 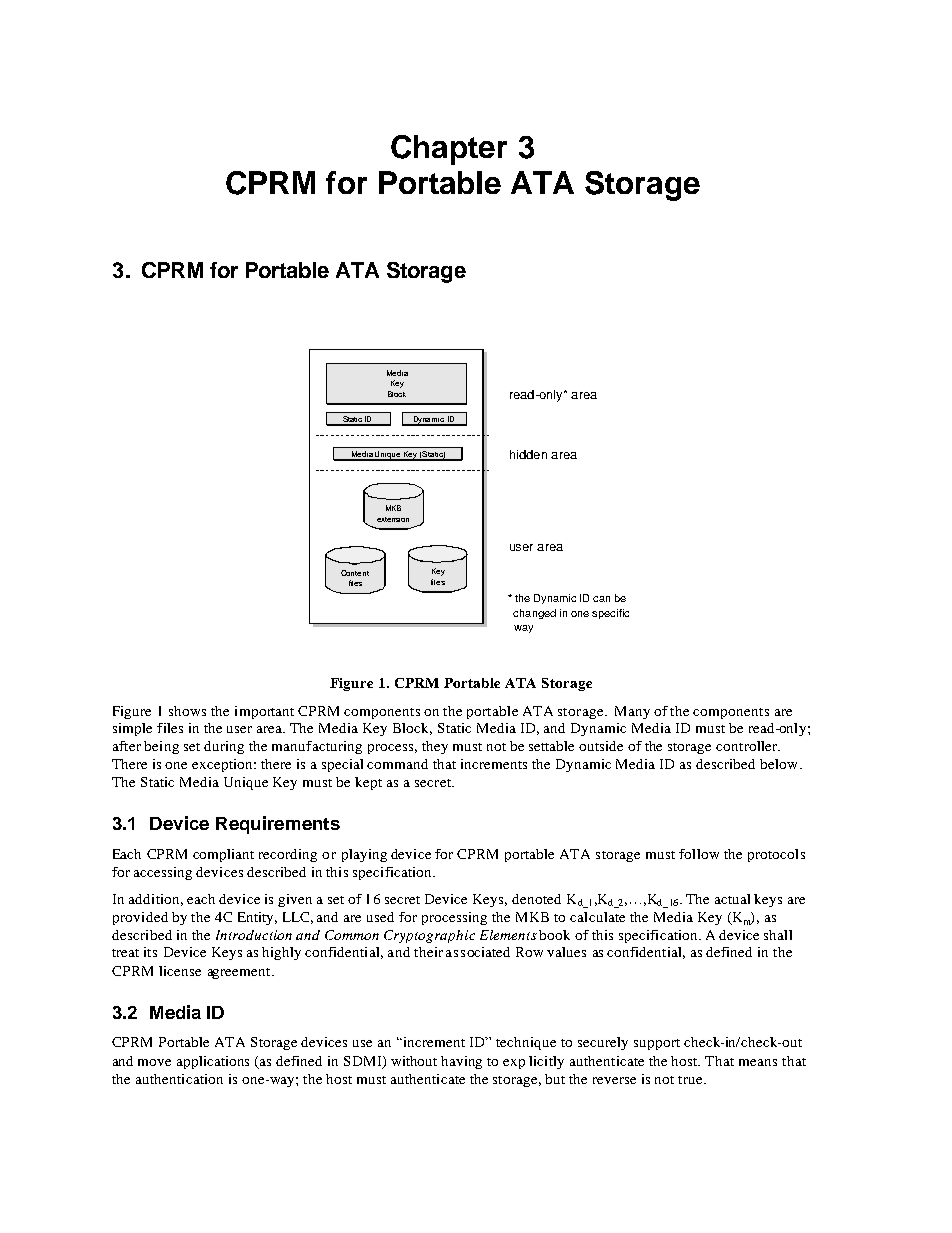 What do you see at coordinates (435, 747) in the screenshot?
I see `they` at bounding box center [435, 747].
